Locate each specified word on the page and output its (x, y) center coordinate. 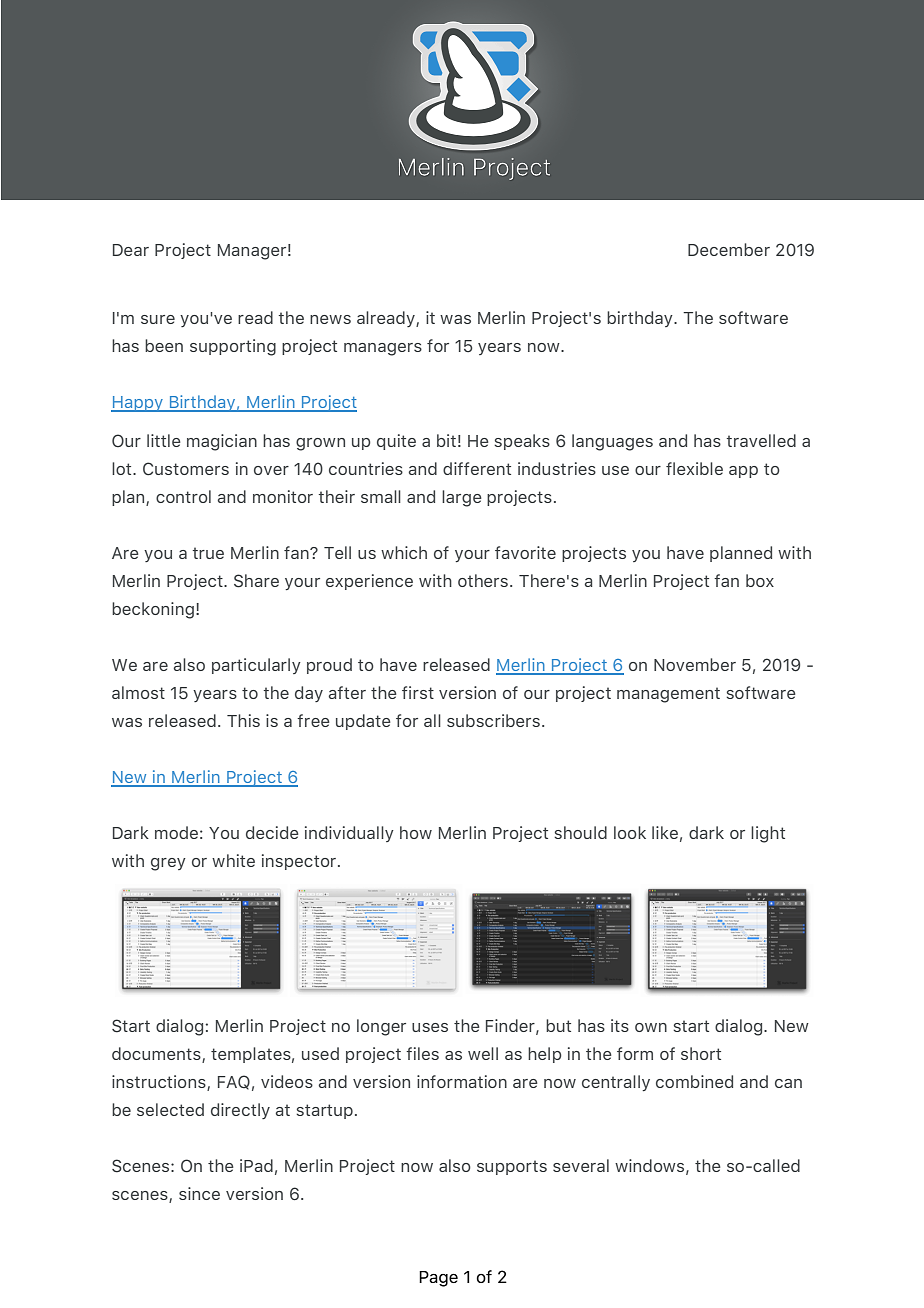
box (760, 580)
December (729, 249)
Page (438, 1279)
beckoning (153, 610)
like (665, 832)
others (483, 580)
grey (168, 864)
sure (158, 319)
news (330, 319)
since (199, 1193)
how (416, 832)
